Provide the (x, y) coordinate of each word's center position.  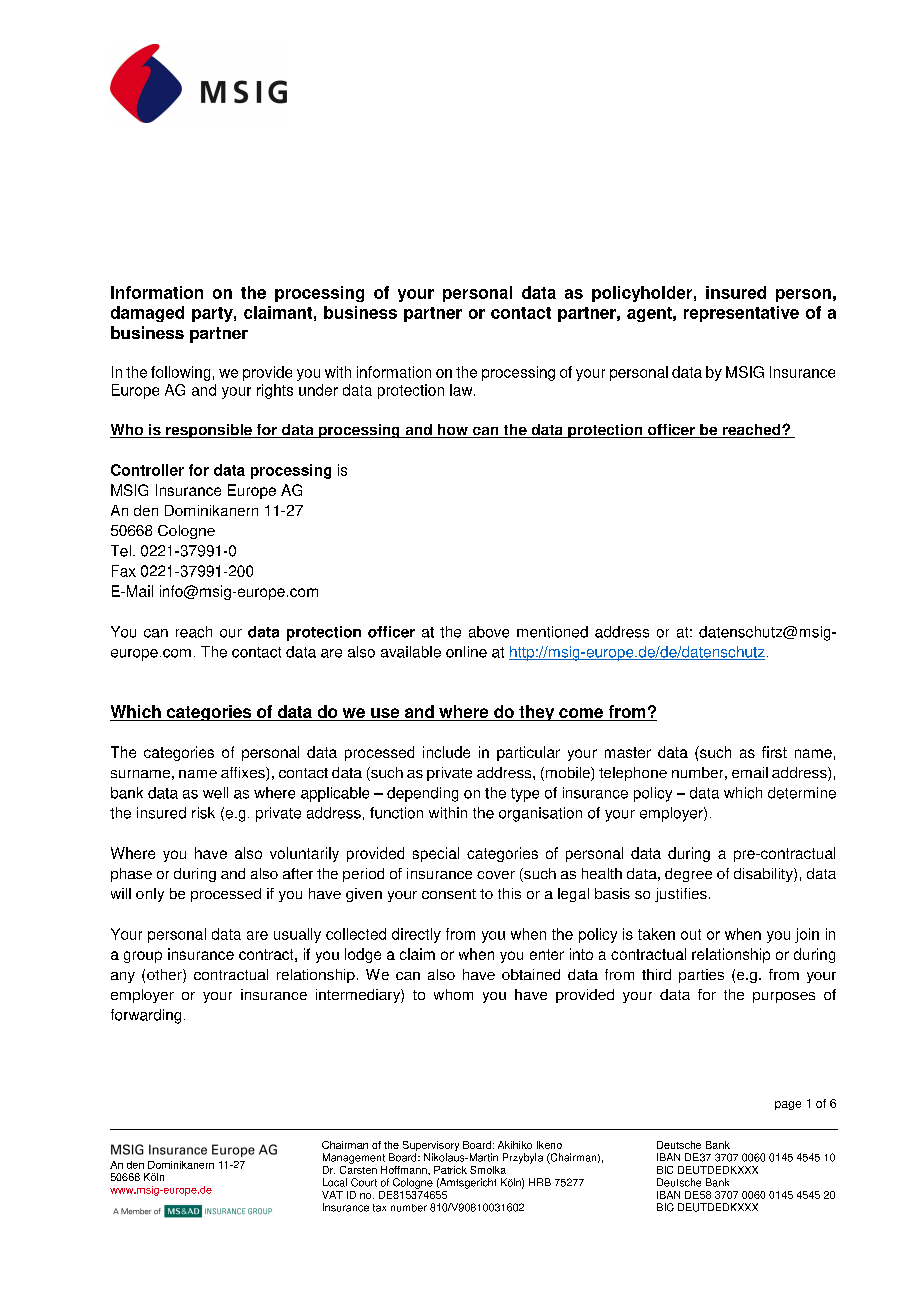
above (489, 632)
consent (449, 894)
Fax (124, 571)
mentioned (552, 632)
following (180, 373)
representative (741, 314)
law (462, 390)
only (150, 895)
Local (335, 1182)
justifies (681, 895)
